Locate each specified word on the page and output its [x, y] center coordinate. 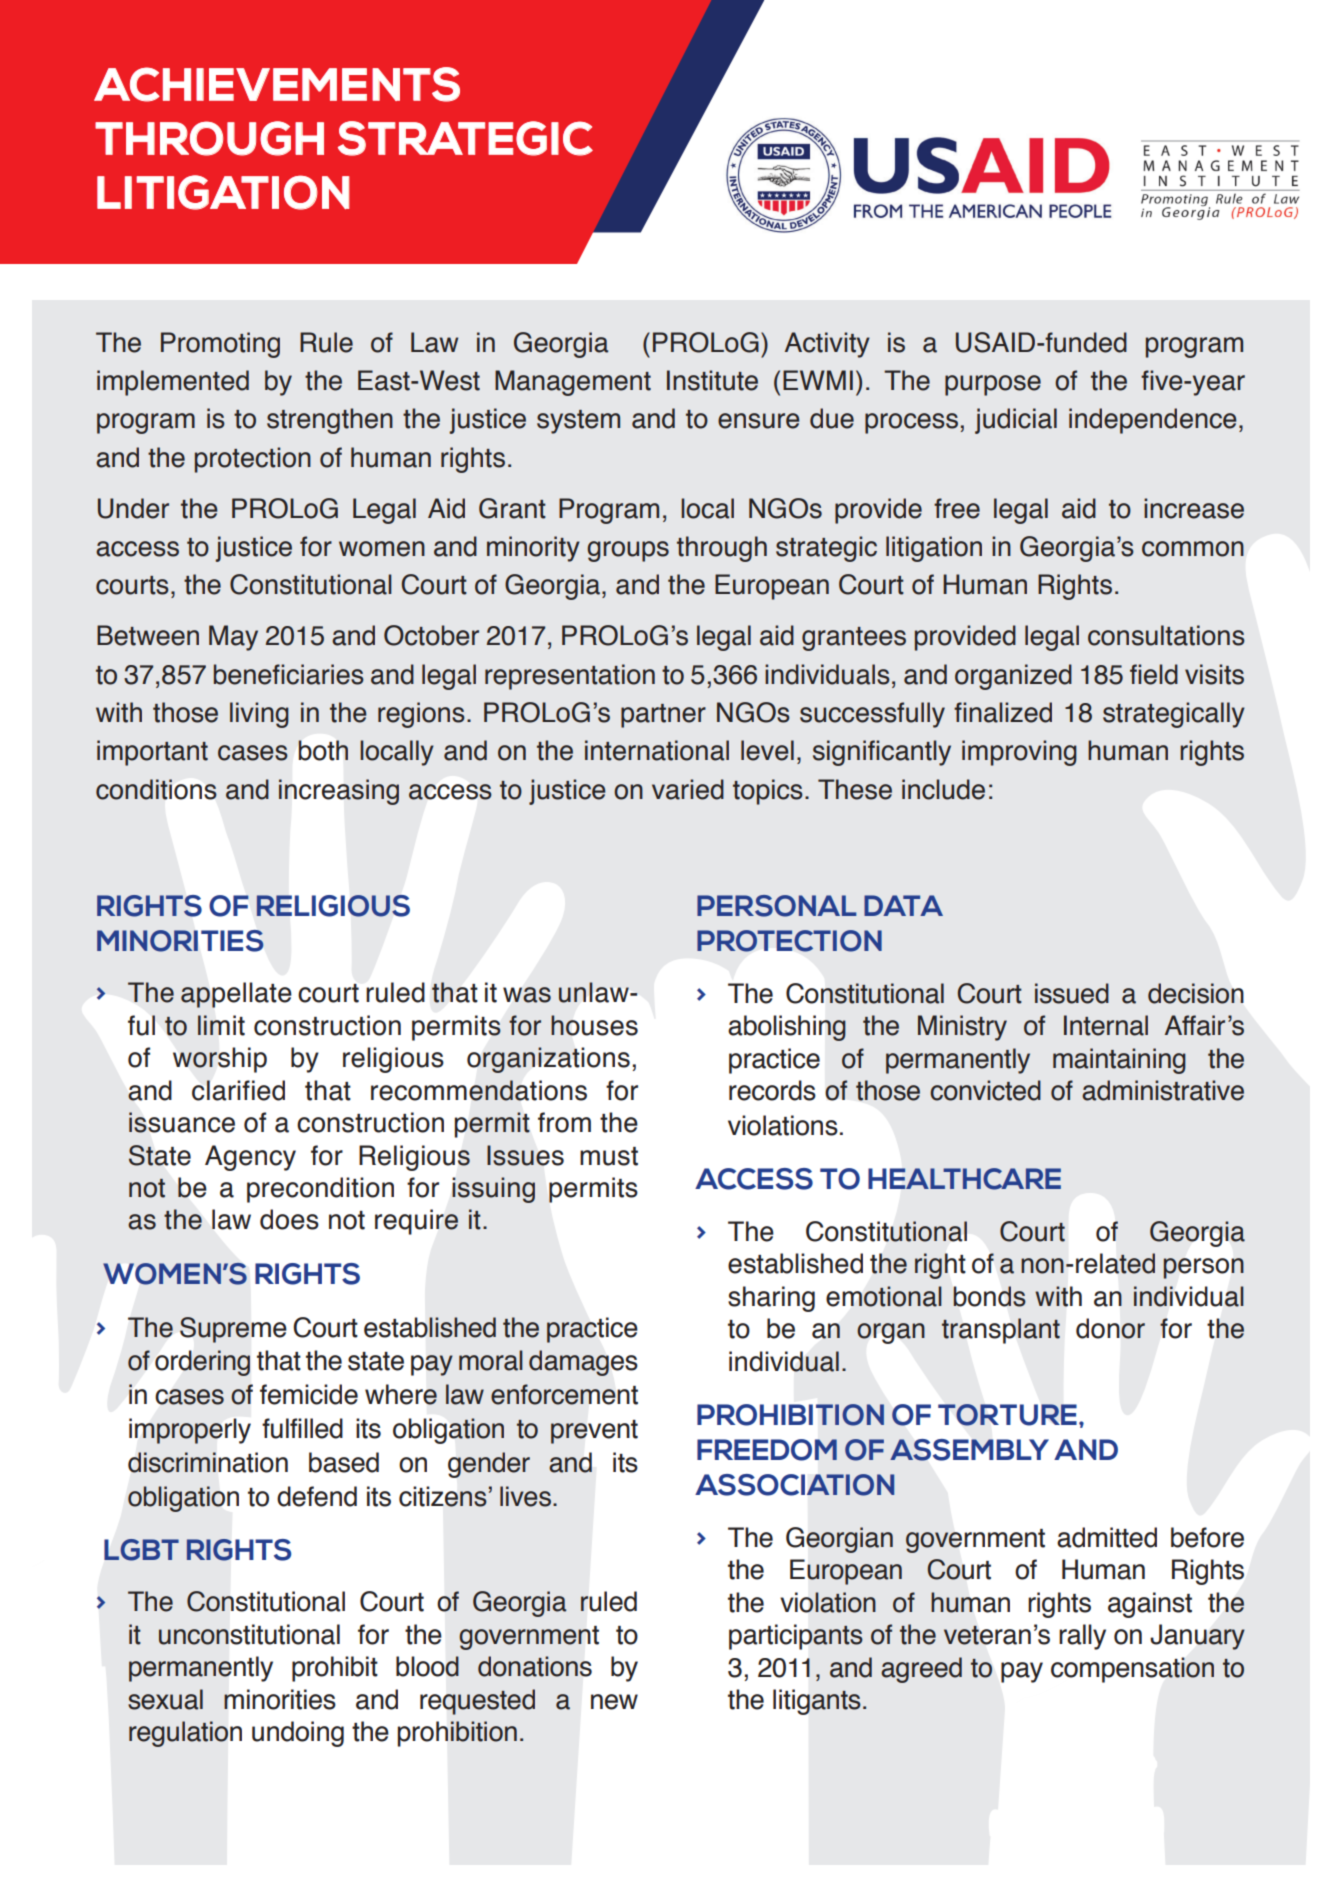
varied [688, 789]
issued [1072, 993]
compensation [1132, 1670]
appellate [236, 995]
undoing [298, 1734]
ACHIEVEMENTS [277, 84]
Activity [827, 345]
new [614, 1702]
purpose [993, 385]
